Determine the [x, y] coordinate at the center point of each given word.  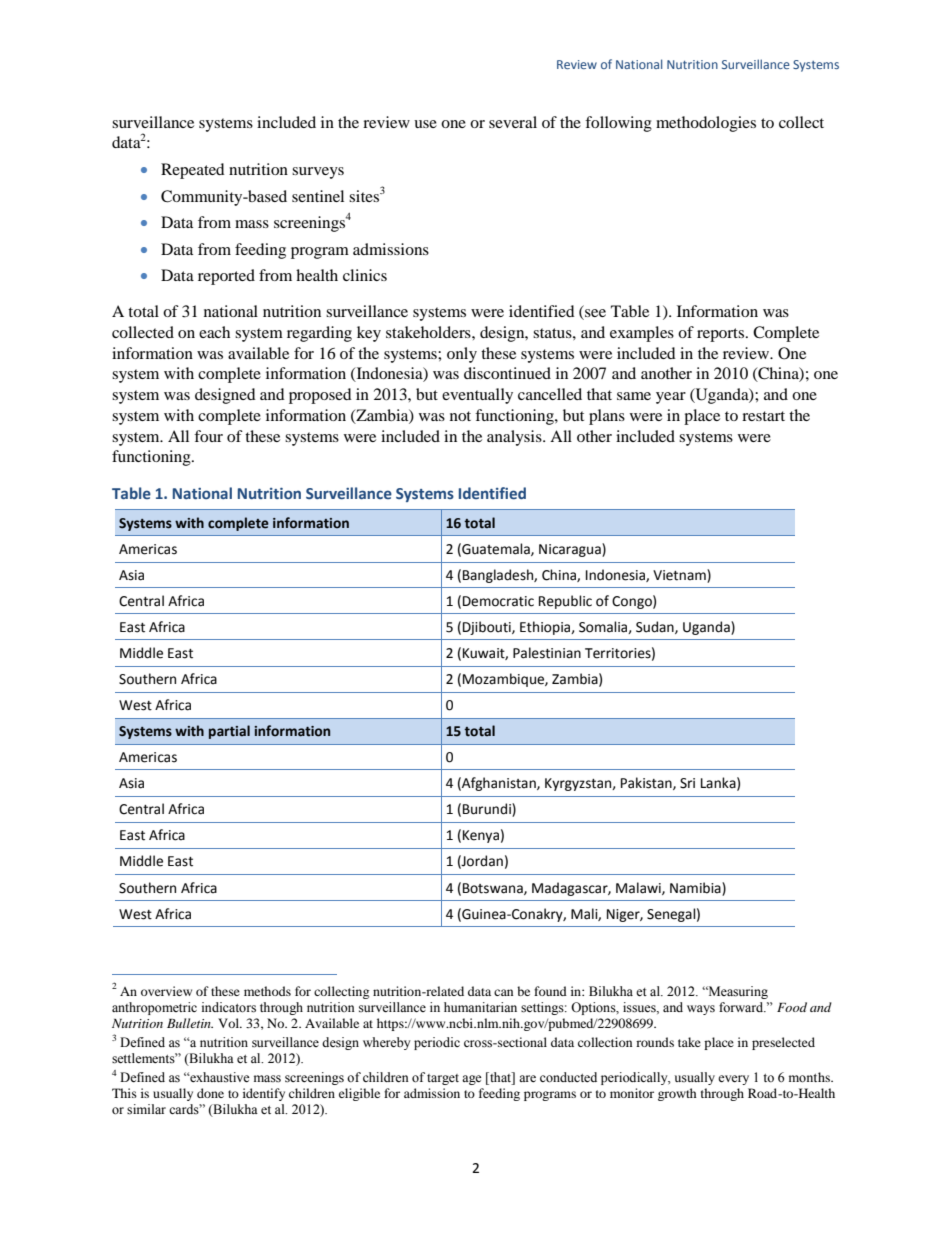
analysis [515, 438]
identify [264, 1094]
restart [763, 416]
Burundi [488, 810]
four [208, 436]
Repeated [193, 171]
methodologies [706, 124]
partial [229, 732]
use [425, 124]
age [472, 1080]
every [733, 1080]
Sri [687, 783]
